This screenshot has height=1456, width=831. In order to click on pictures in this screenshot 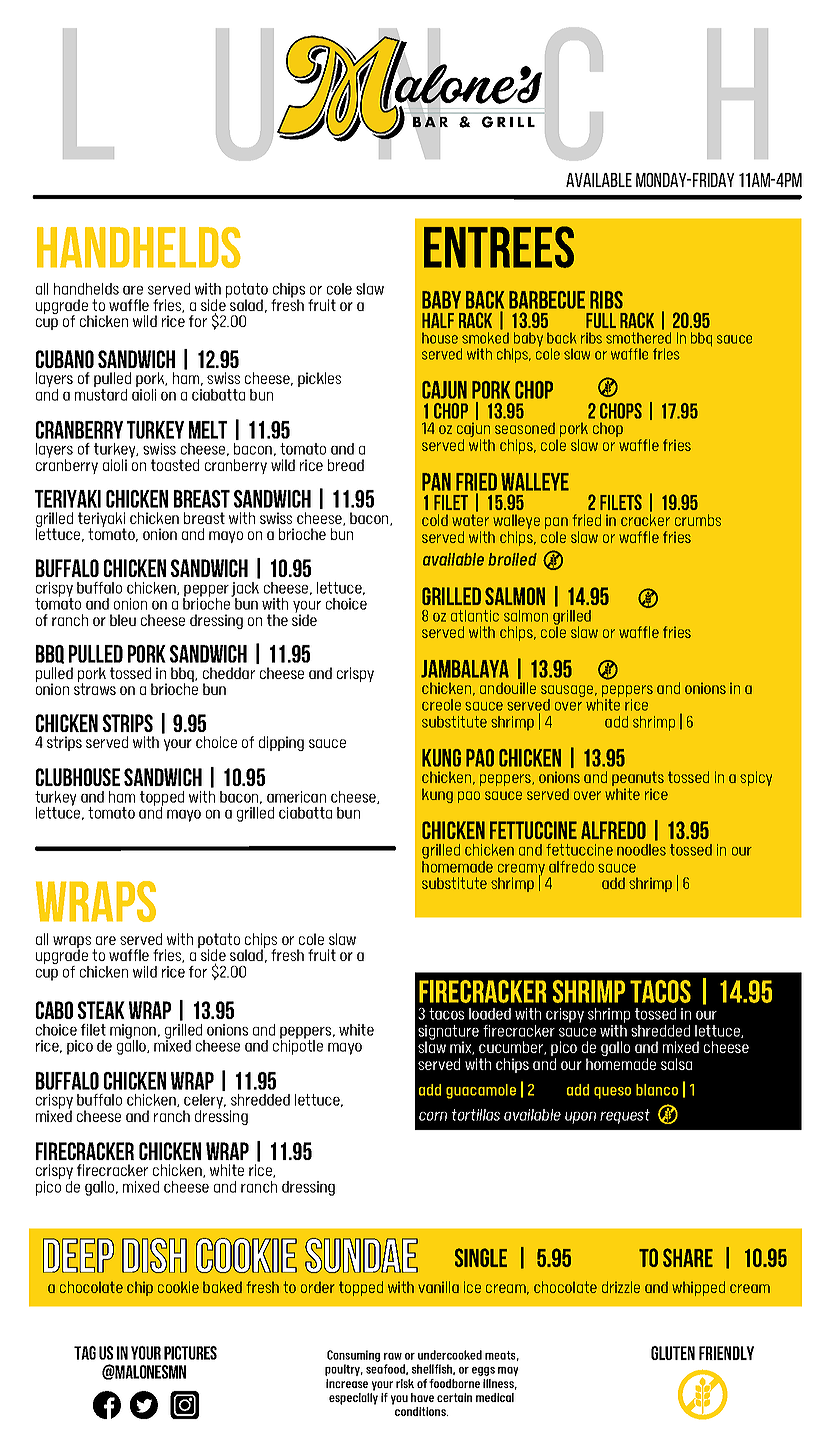, I will do `click(190, 1353)`.
